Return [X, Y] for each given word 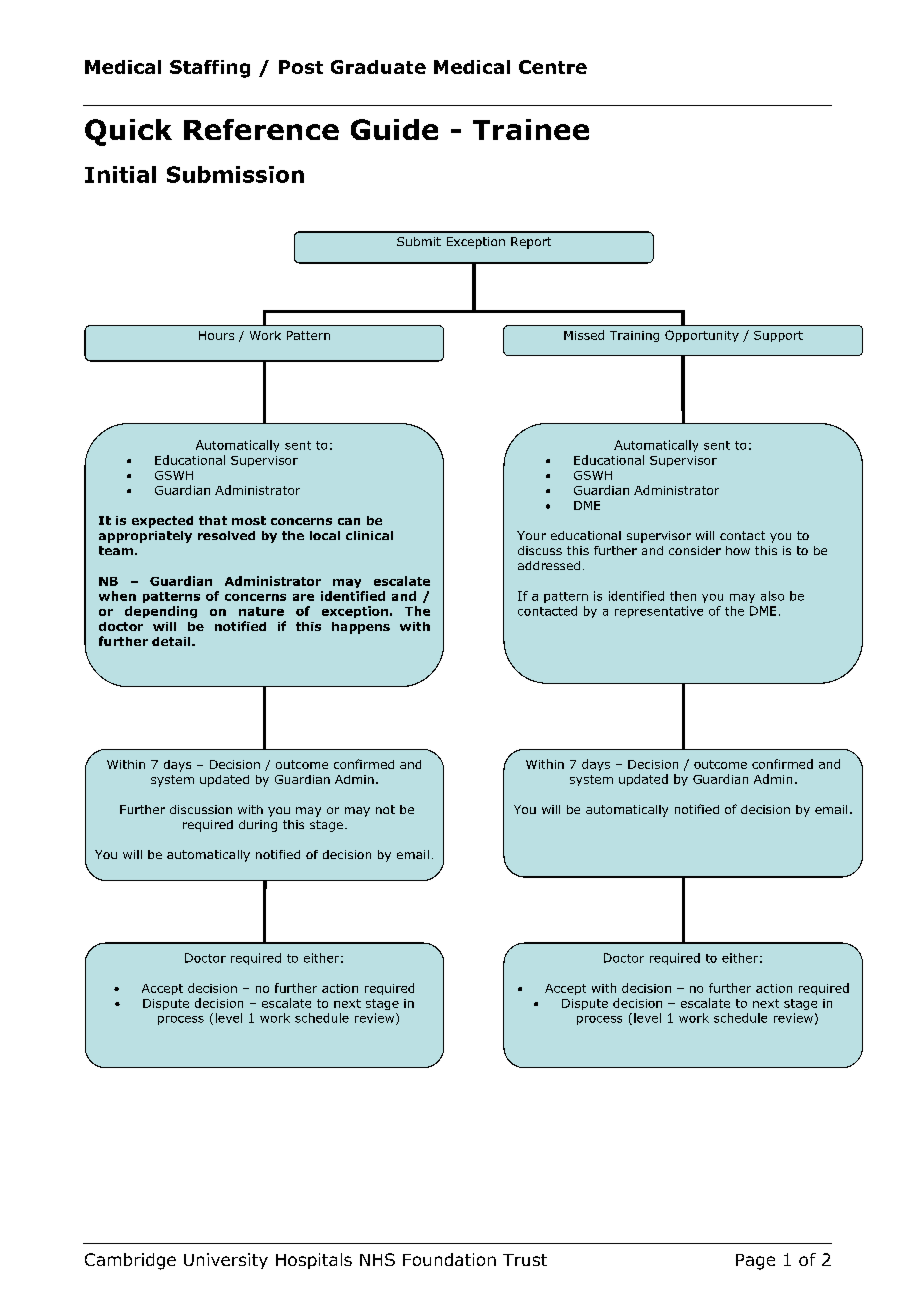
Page [755, 1262]
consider [695, 550]
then [683, 596]
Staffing [210, 69]
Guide [394, 129]
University [226, 1261]
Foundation [449, 1259]
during [258, 826]
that [213, 520]
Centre [553, 67]
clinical [369, 535]
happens [361, 628]
